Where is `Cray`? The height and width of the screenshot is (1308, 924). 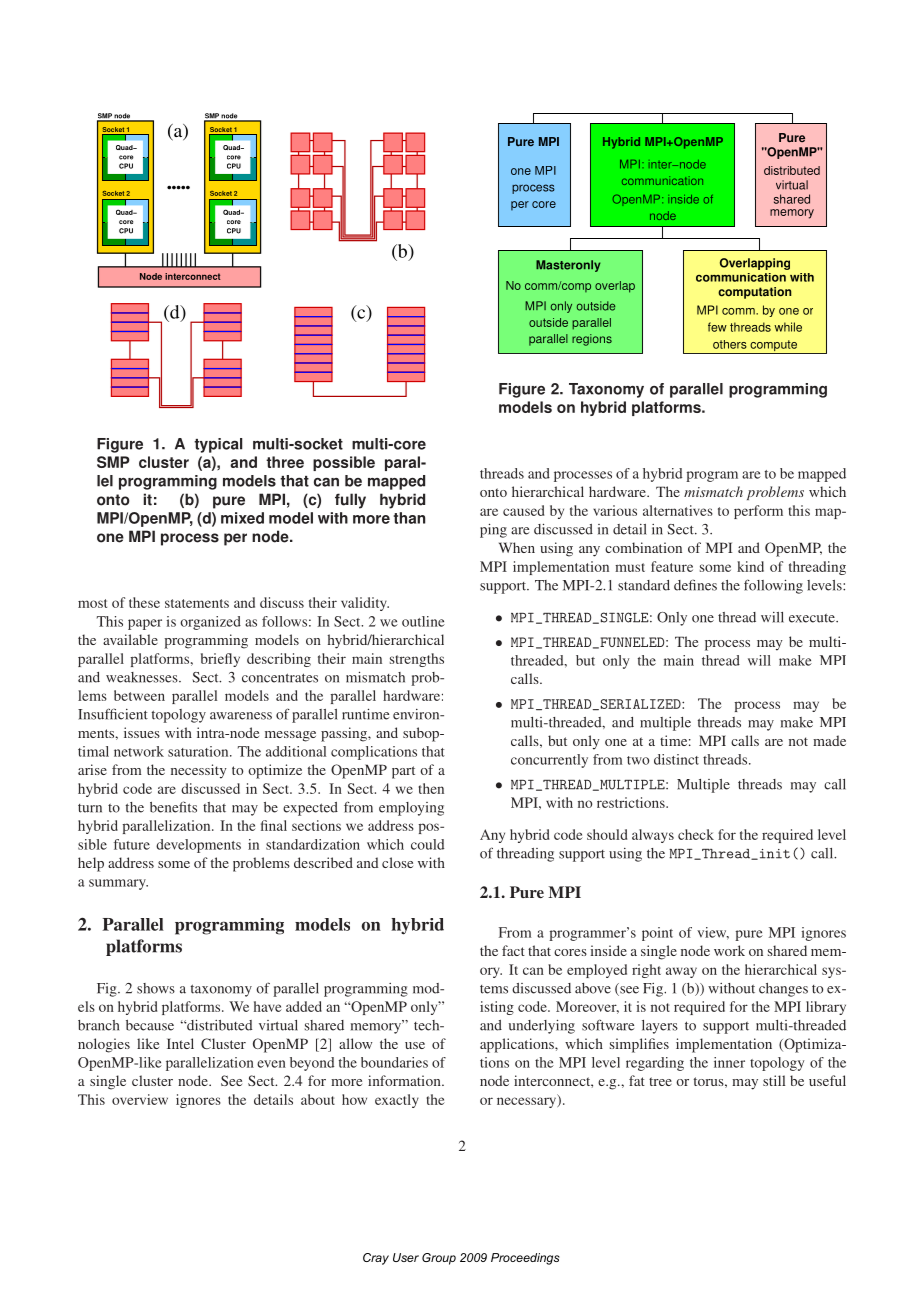 Cray is located at coordinates (376, 1259).
